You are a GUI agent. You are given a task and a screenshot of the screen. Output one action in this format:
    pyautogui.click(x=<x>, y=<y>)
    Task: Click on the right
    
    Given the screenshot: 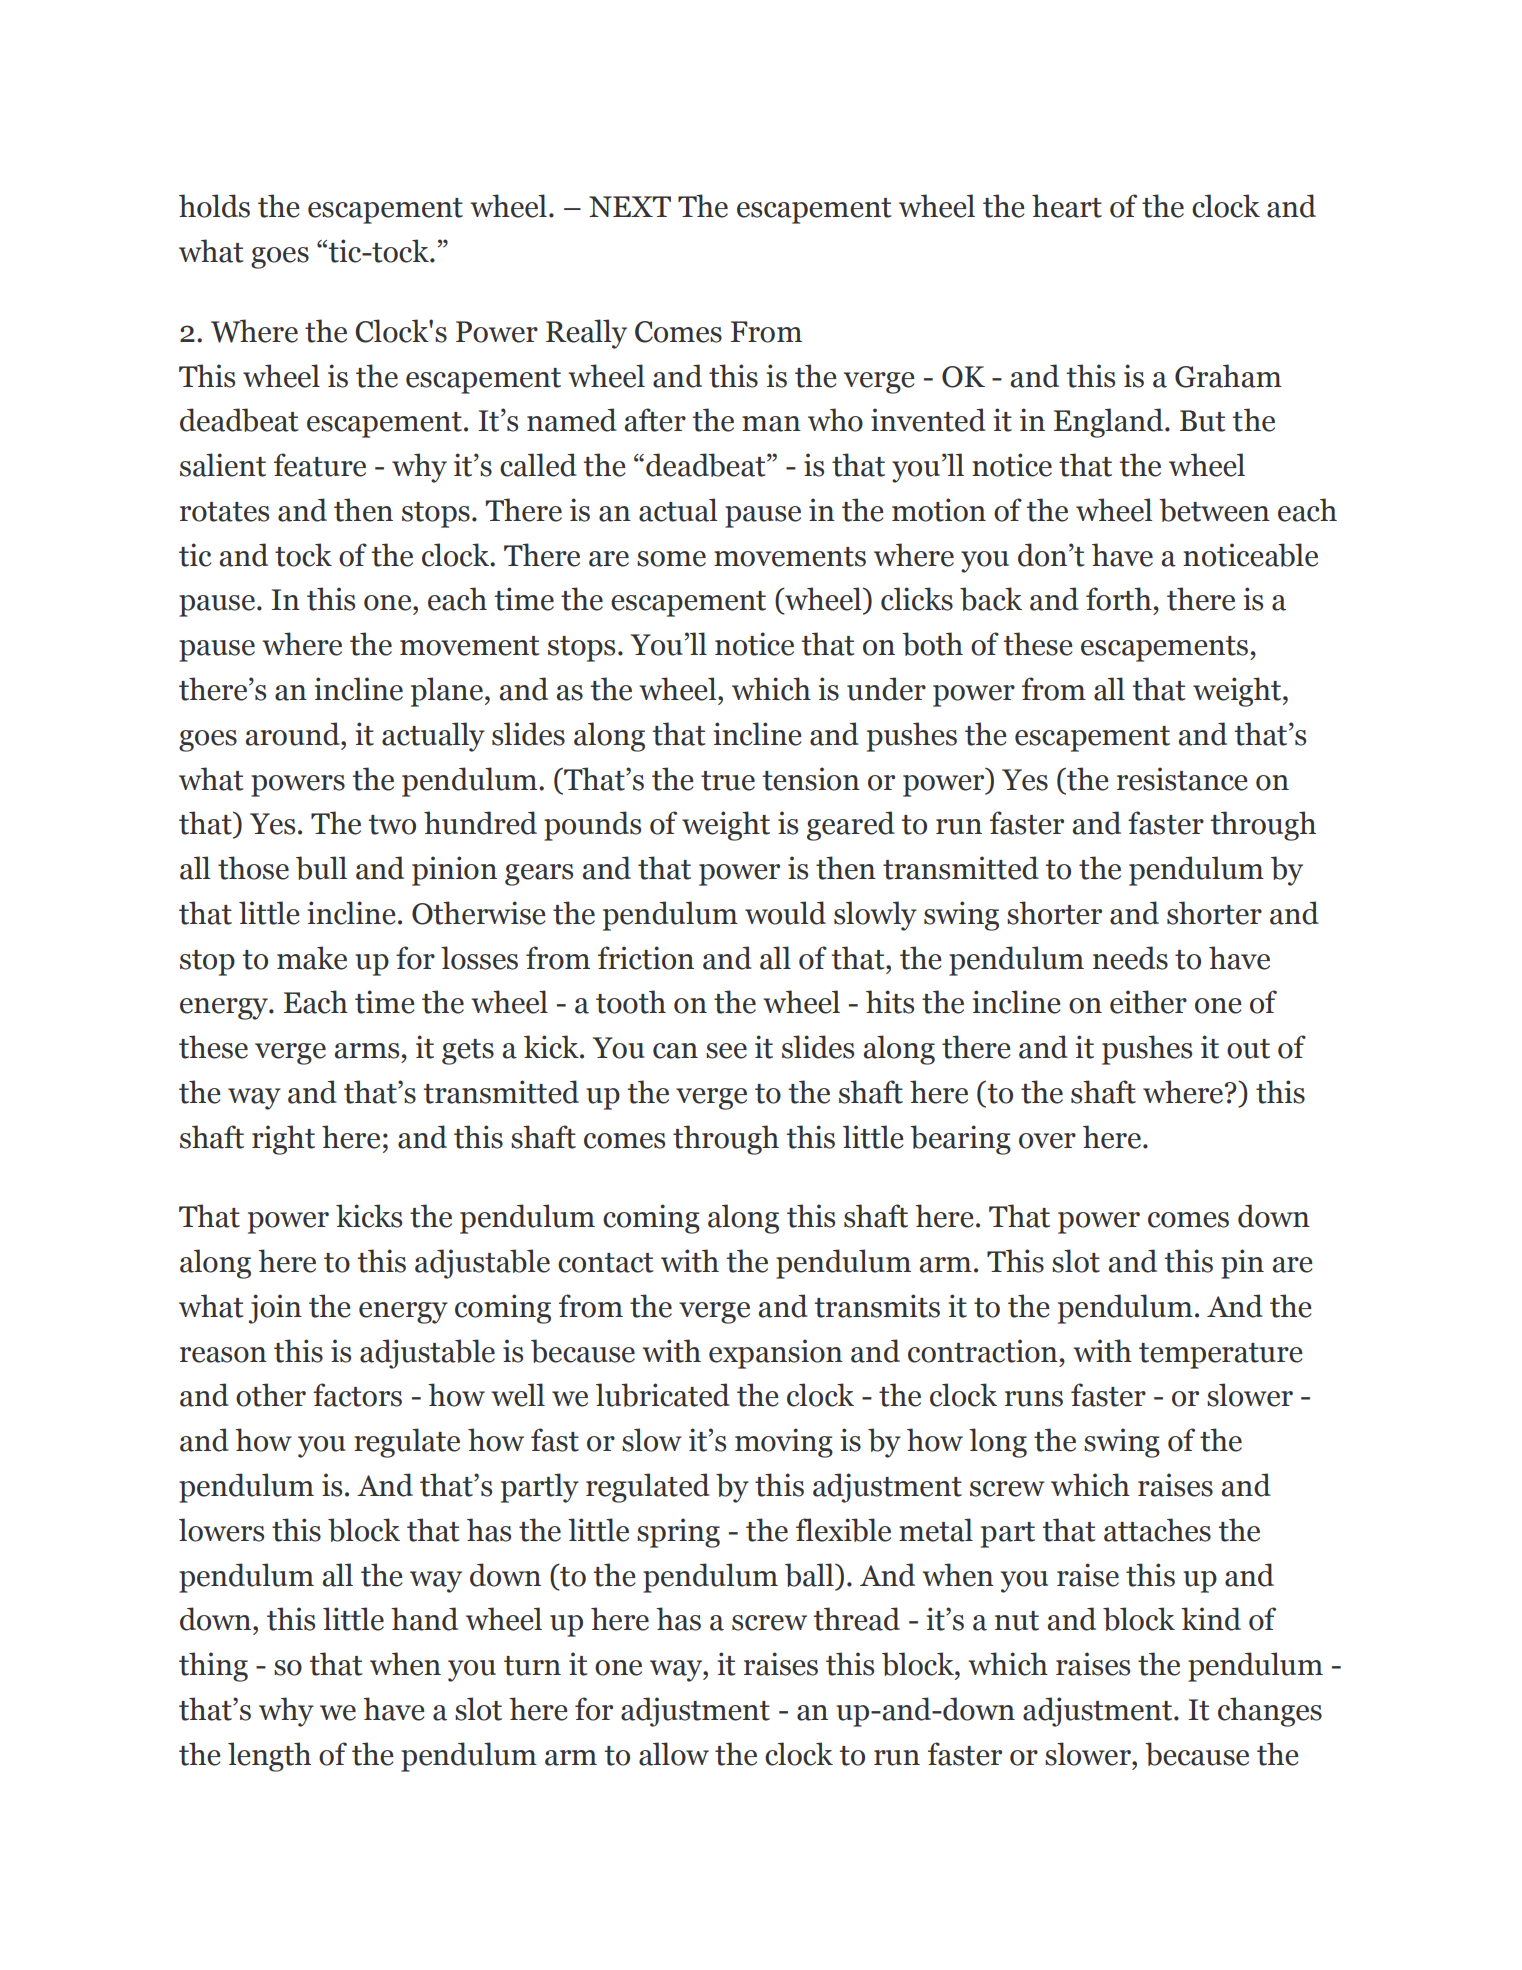 What is the action you would take?
    pyautogui.click(x=283, y=1140)
